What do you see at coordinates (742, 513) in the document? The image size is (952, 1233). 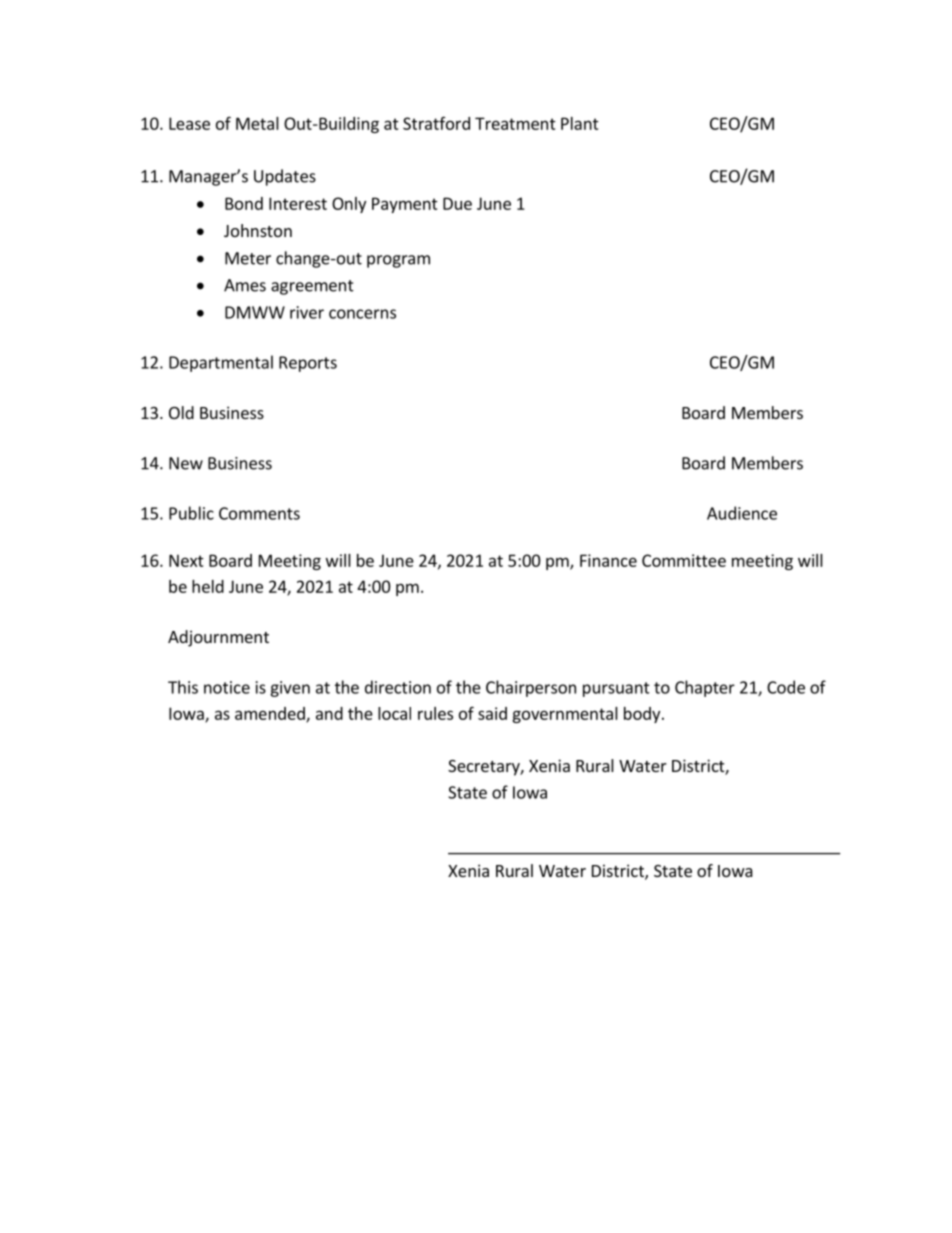 I see `Audience` at bounding box center [742, 513].
